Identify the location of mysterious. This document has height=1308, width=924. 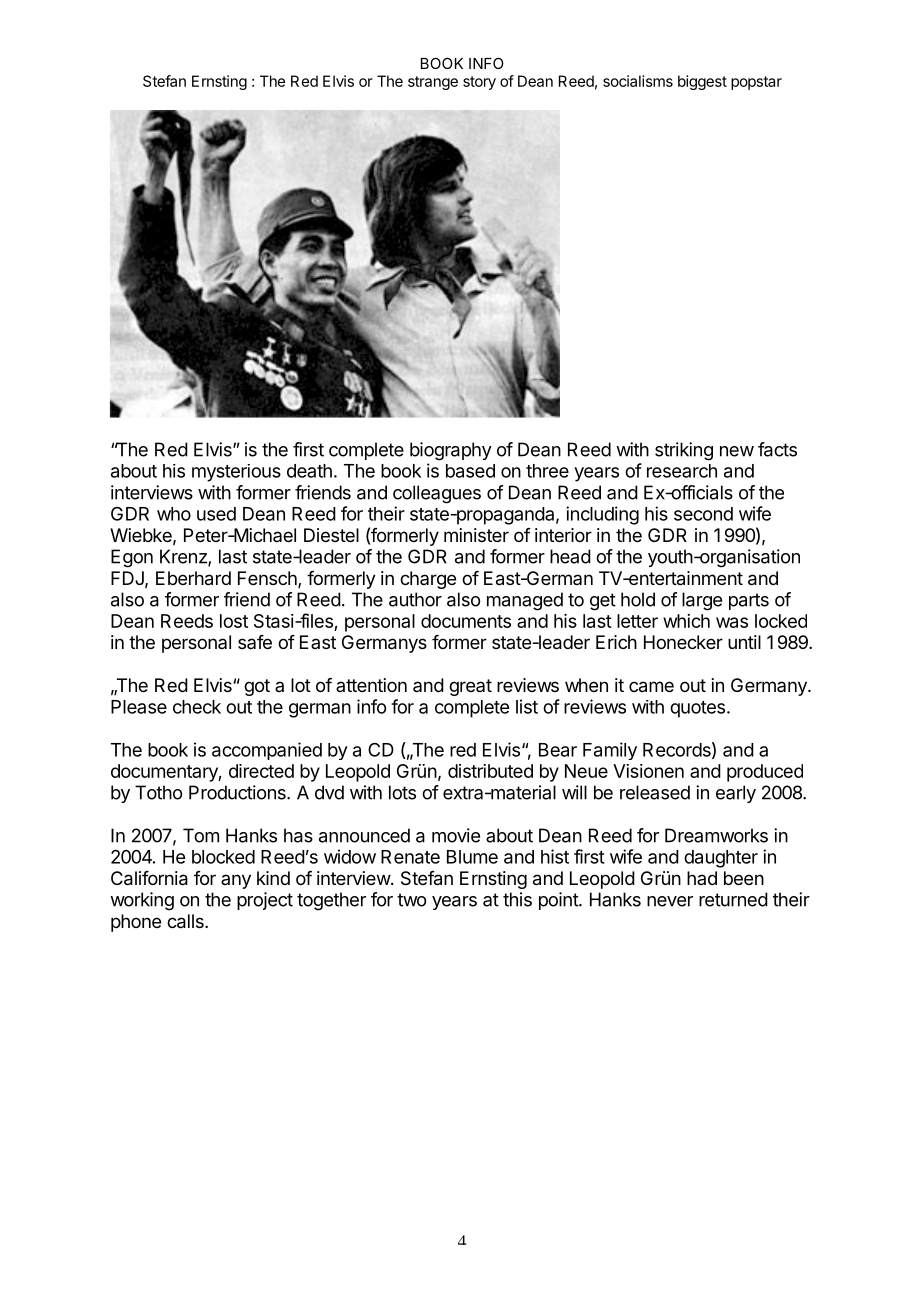
(236, 473).
